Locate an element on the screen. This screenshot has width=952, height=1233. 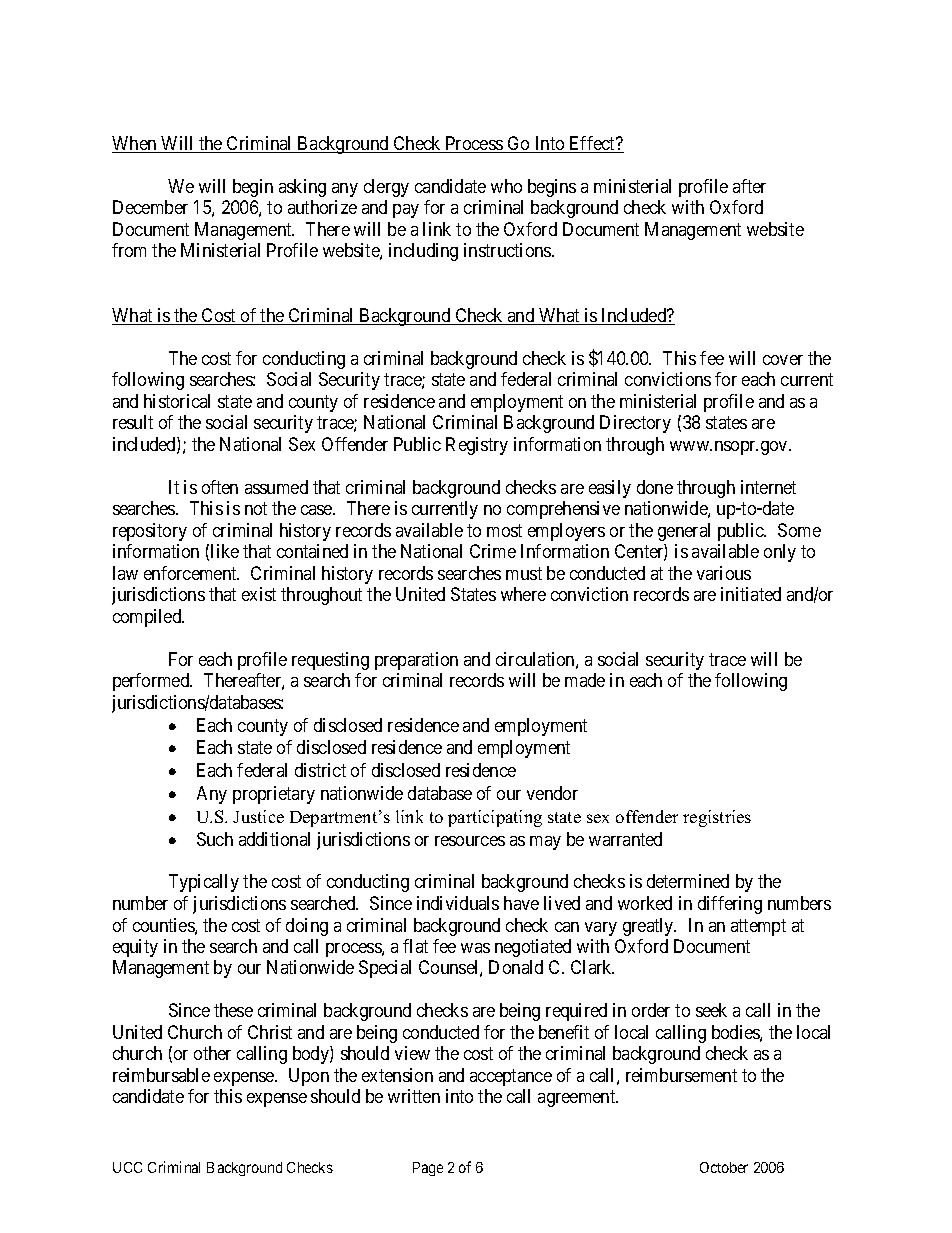
Directory is located at coordinates (635, 424).
